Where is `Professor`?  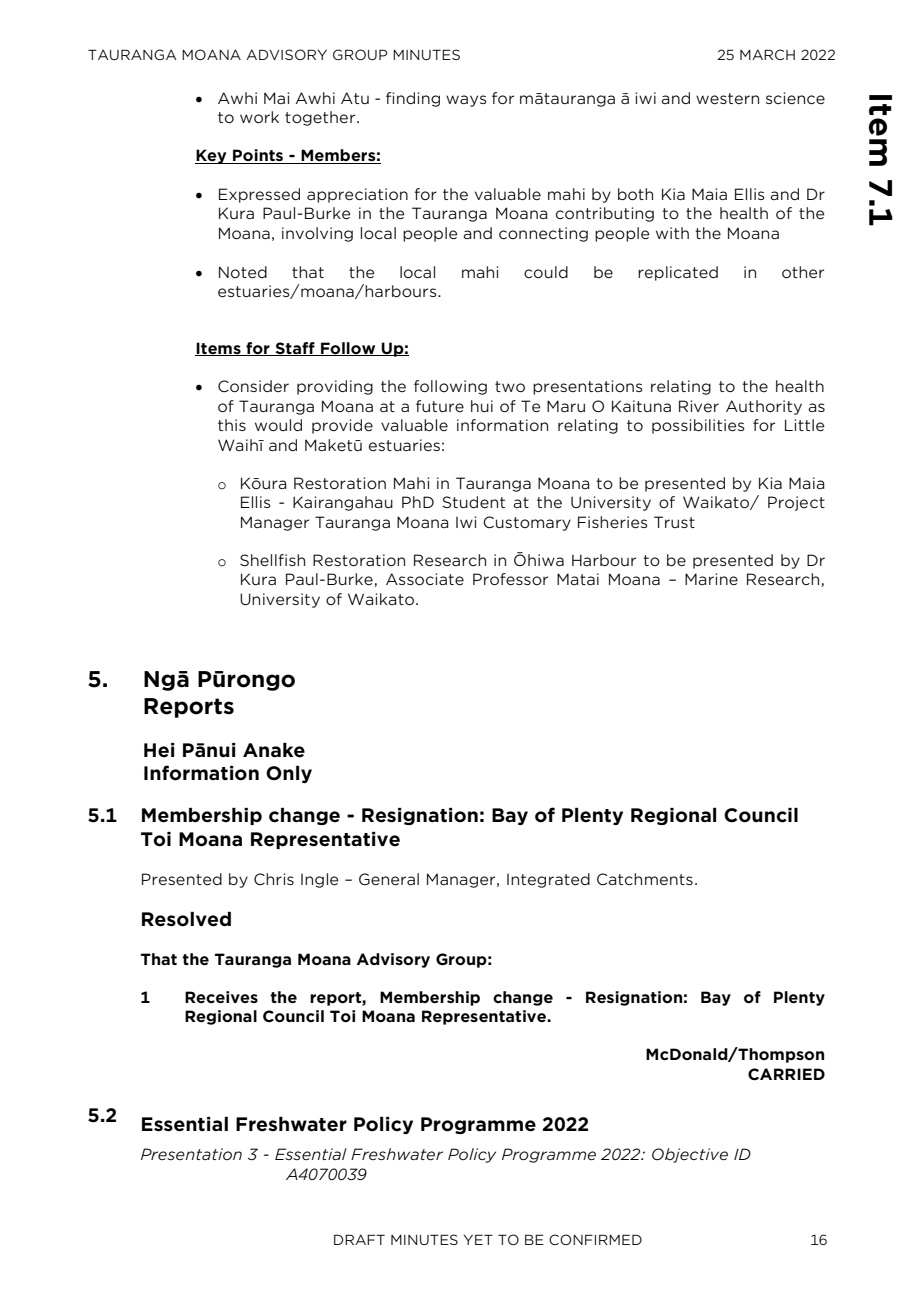 Professor is located at coordinates (510, 579).
